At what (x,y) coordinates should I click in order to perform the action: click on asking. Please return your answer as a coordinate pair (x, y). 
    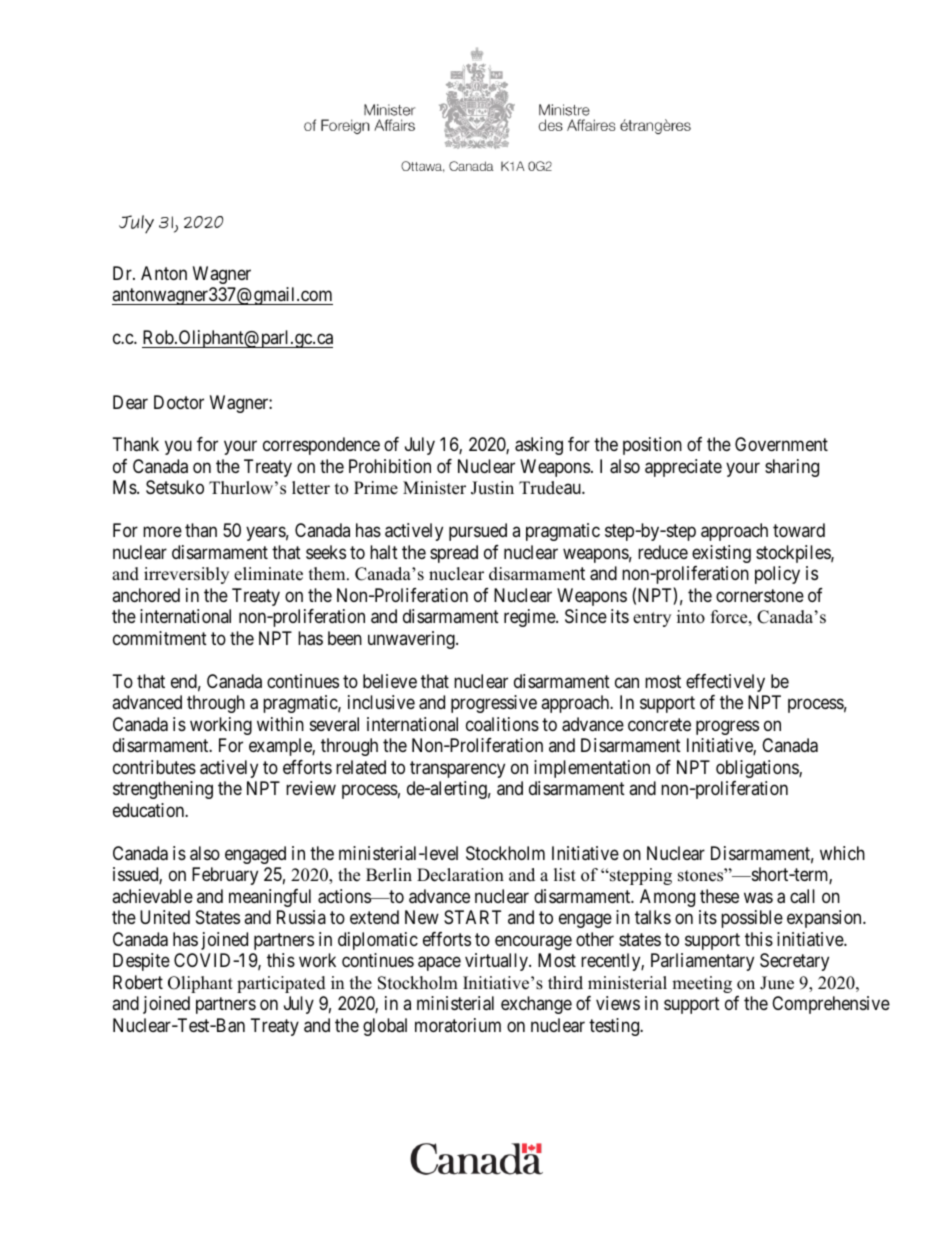
    Looking at the image, I should click on (539, 446).
